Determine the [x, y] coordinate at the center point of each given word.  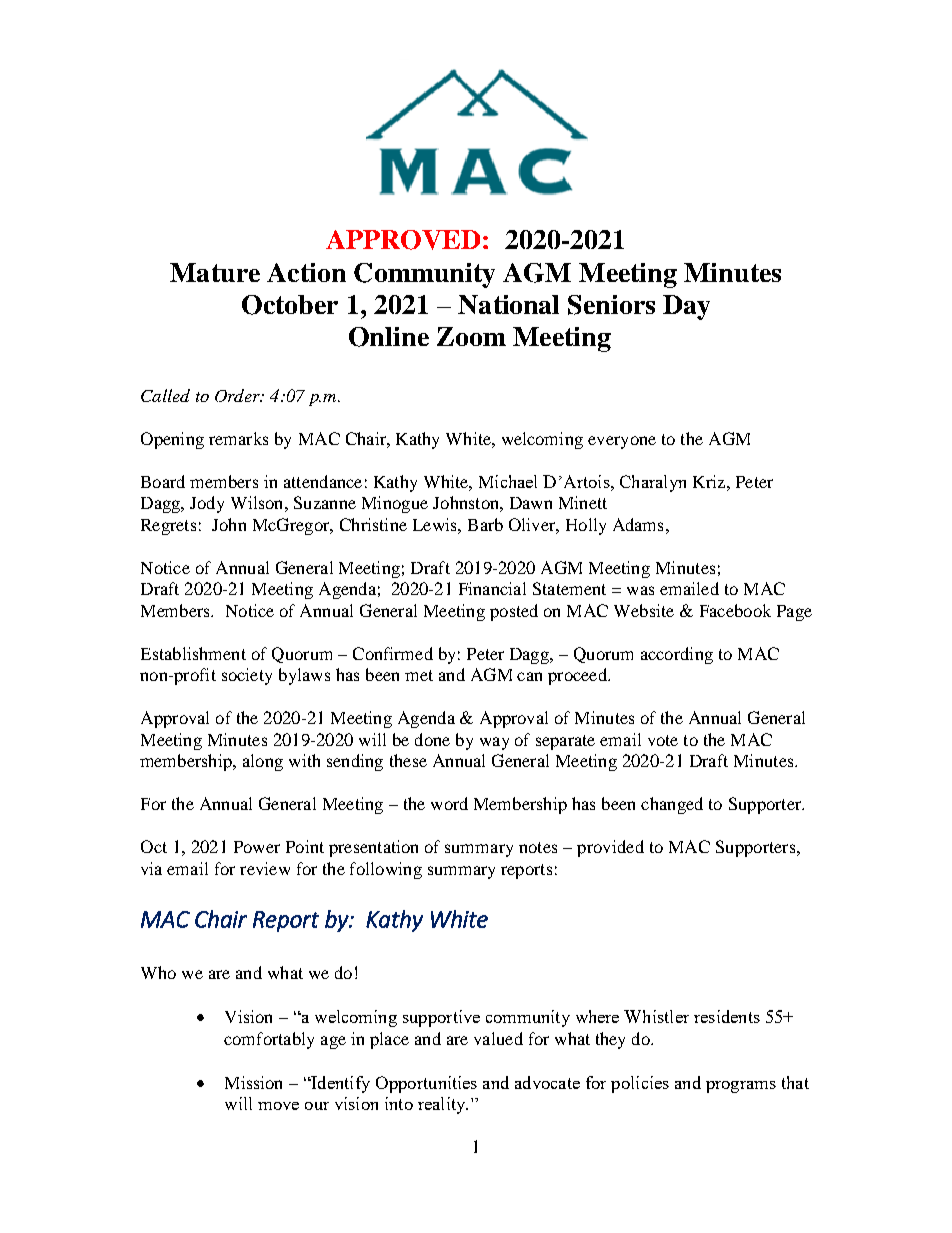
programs [741, 1087]
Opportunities [426, 1084]
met [419, 675]
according [677, 655]
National [508, 304]
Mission [253, 1082]
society [247, 676]
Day [686, 307]
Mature [215, 272]
